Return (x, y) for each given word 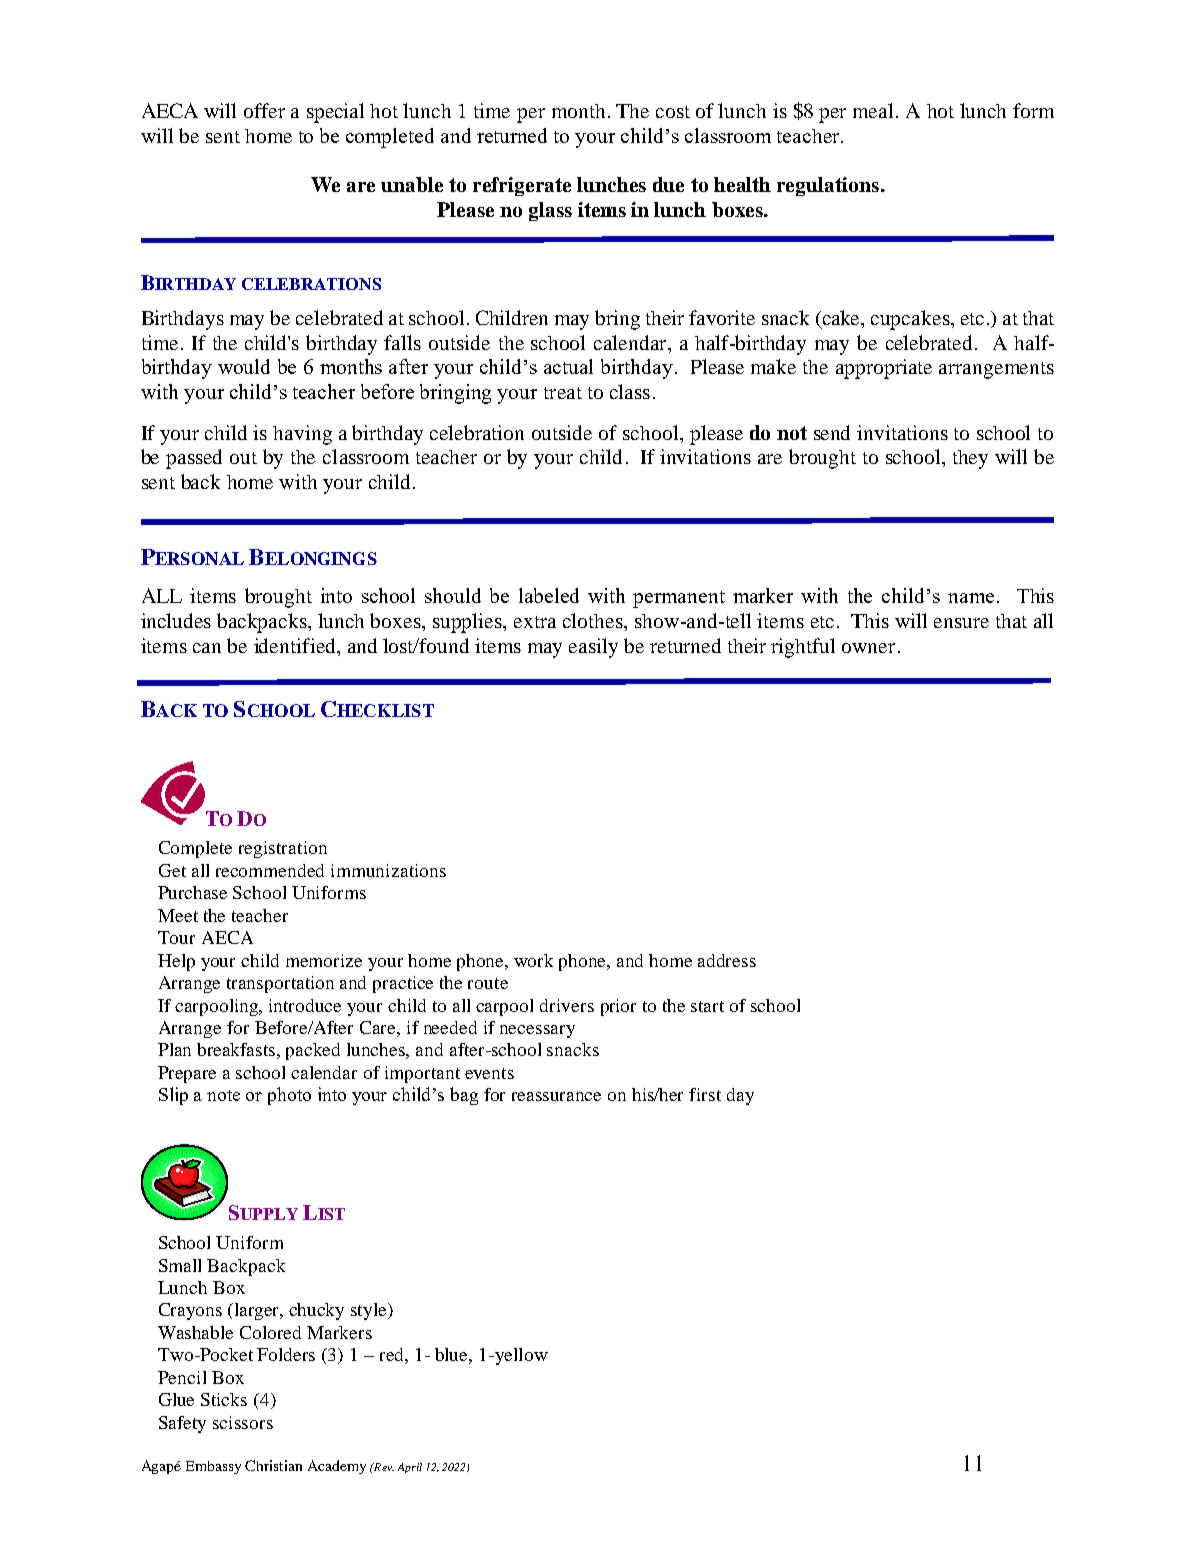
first (705, 1094)
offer (264, 110)
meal (873, 110)
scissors (243, 1422)
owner (868, 648)
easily (593, 648)
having (302, 435)
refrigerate (522, 186)
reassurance (556, 1096)
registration (283, 849)
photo (289, 1096)
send (832, 432)
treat (563, 393)
